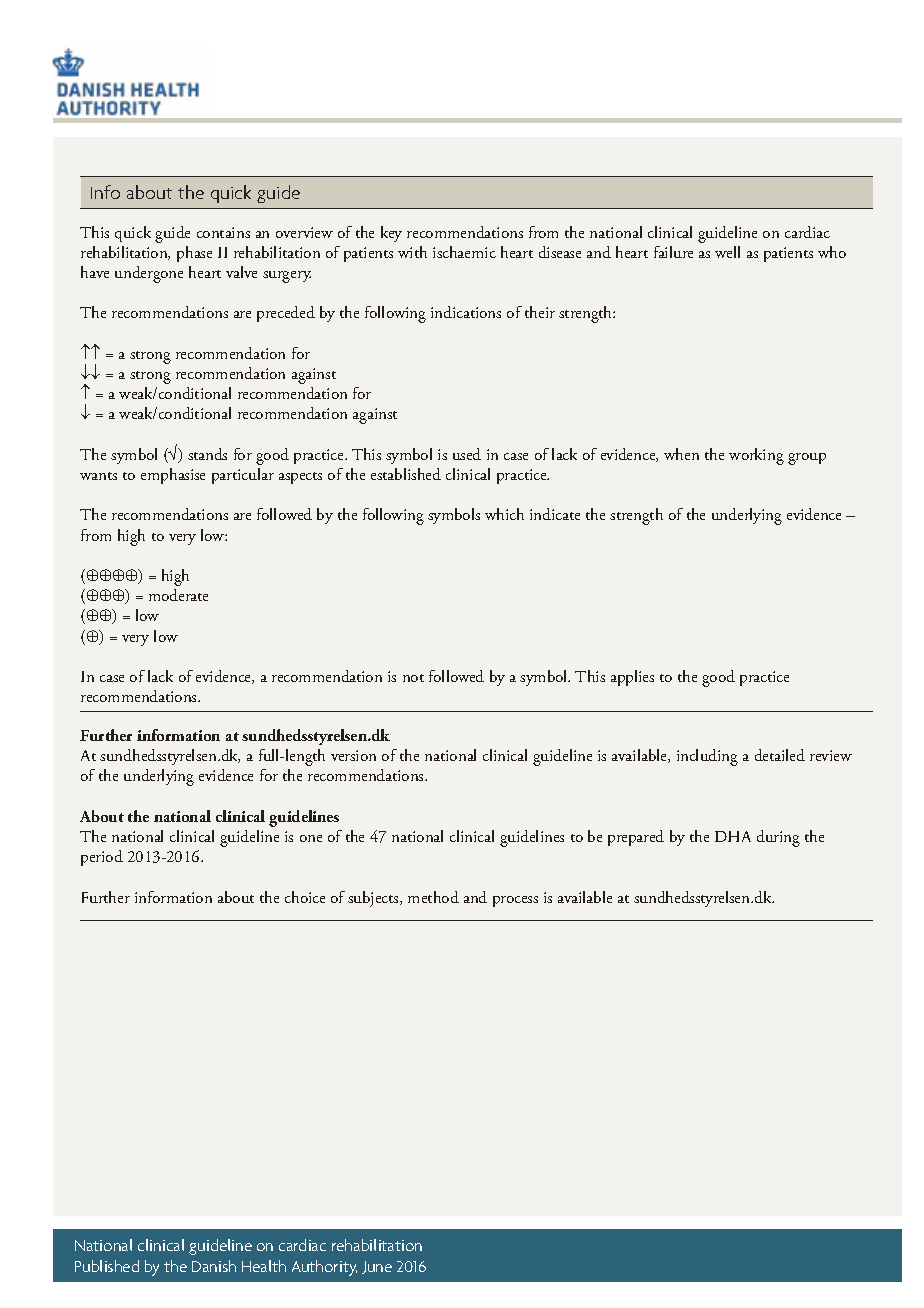 This document has height=1308, width=924. I want to click on process, so click(515, 901).
